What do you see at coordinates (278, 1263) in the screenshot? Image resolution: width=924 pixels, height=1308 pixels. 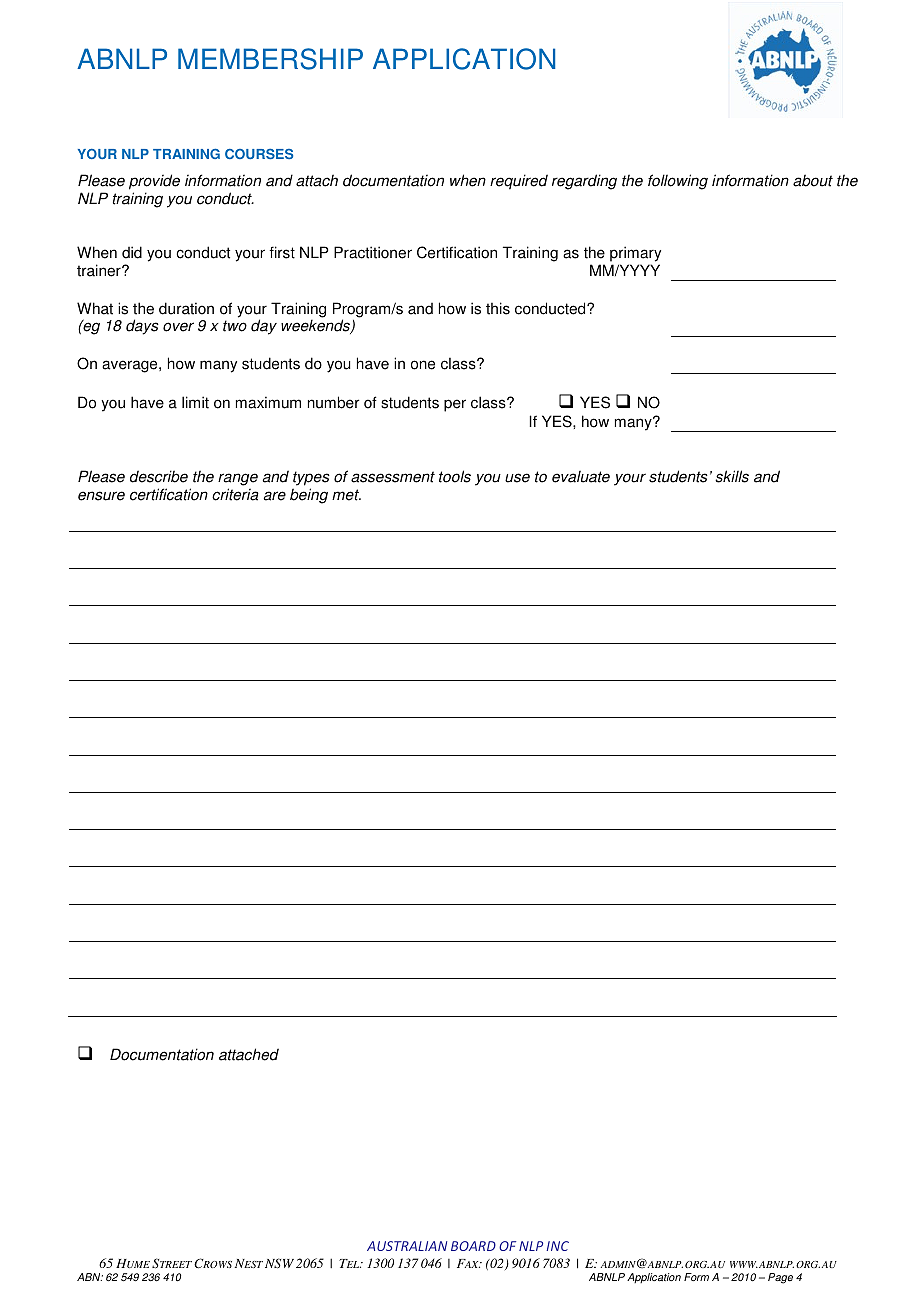 I see `NSW` at bounding box center [278, 1263].
